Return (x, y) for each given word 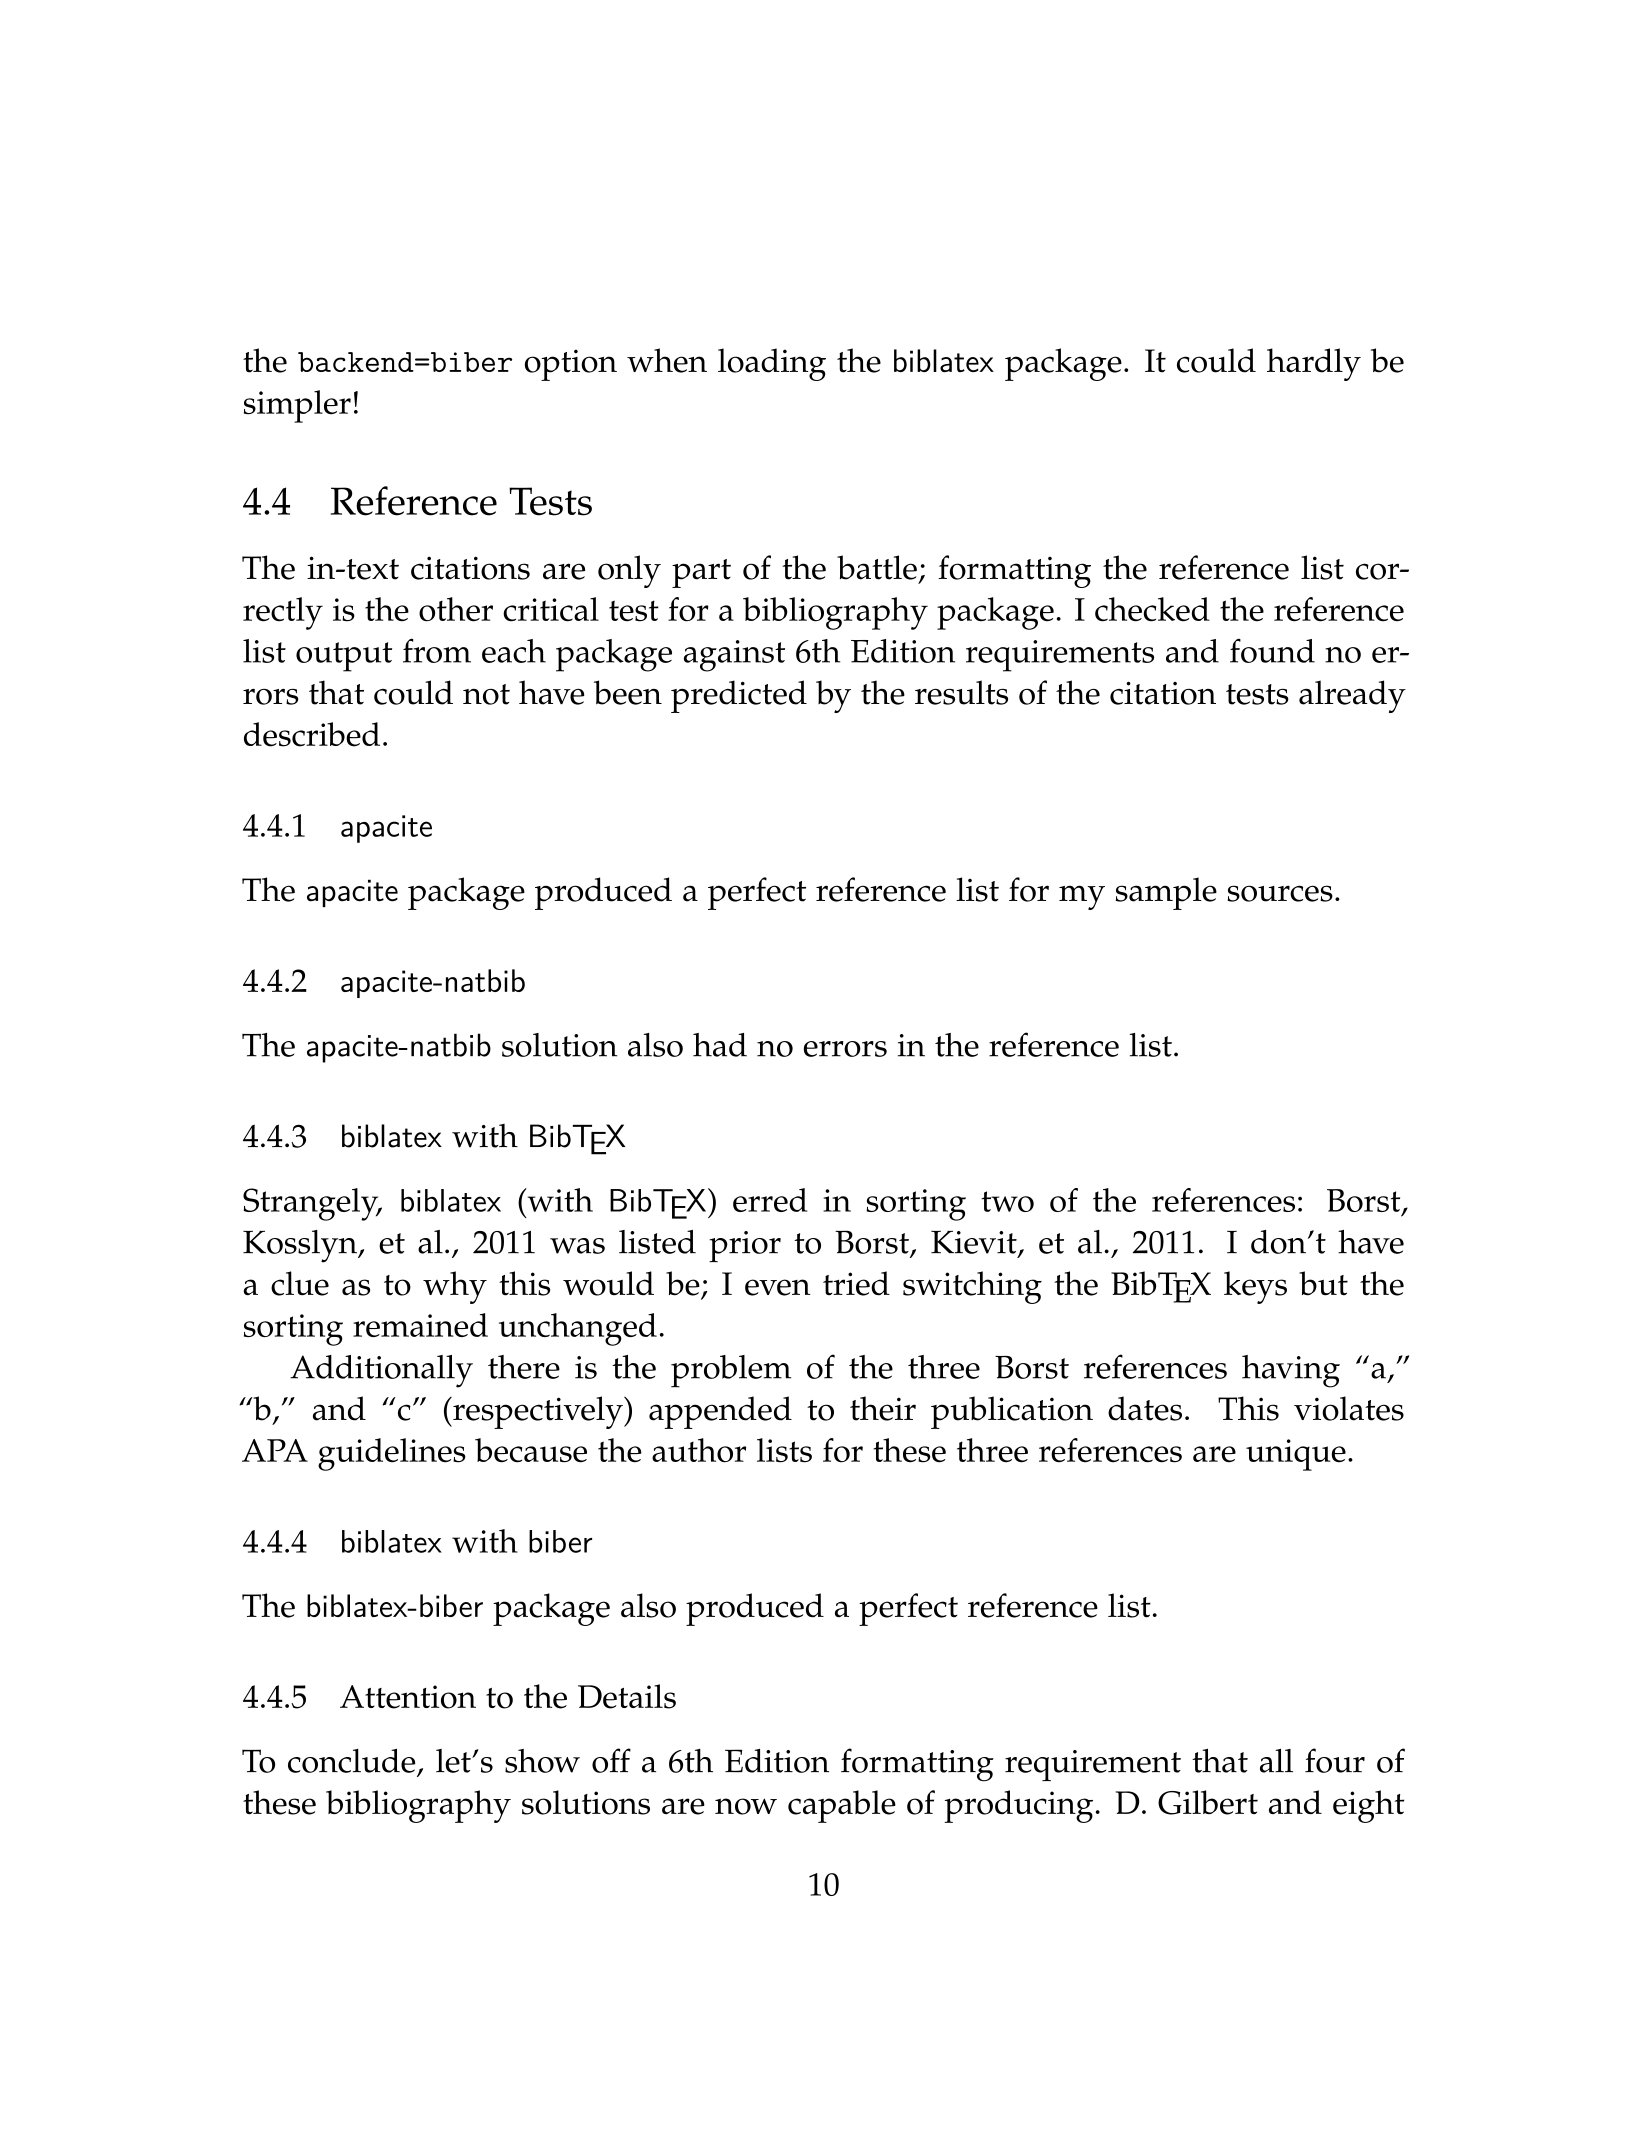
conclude (351, 1760)
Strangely (312, 1204)
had (720, 1045)
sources (1280, 893)
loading (772, 364)
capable (842, 1806)
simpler (297, 406)
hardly (1314, 364)
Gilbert (1208, 1802)
